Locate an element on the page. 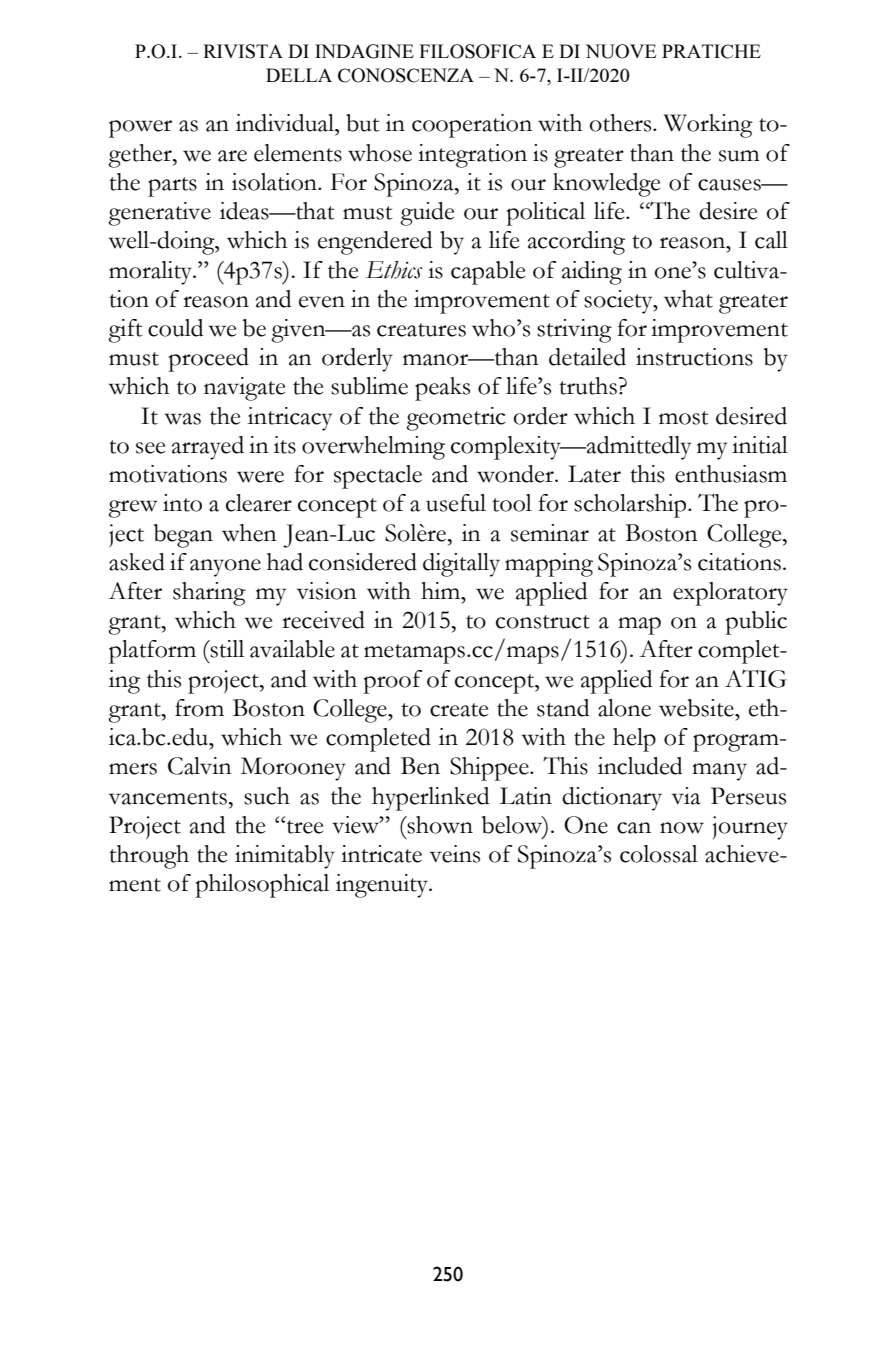 The height and width of the image is (1345, 896). power is located at coordinates (140, 129).
